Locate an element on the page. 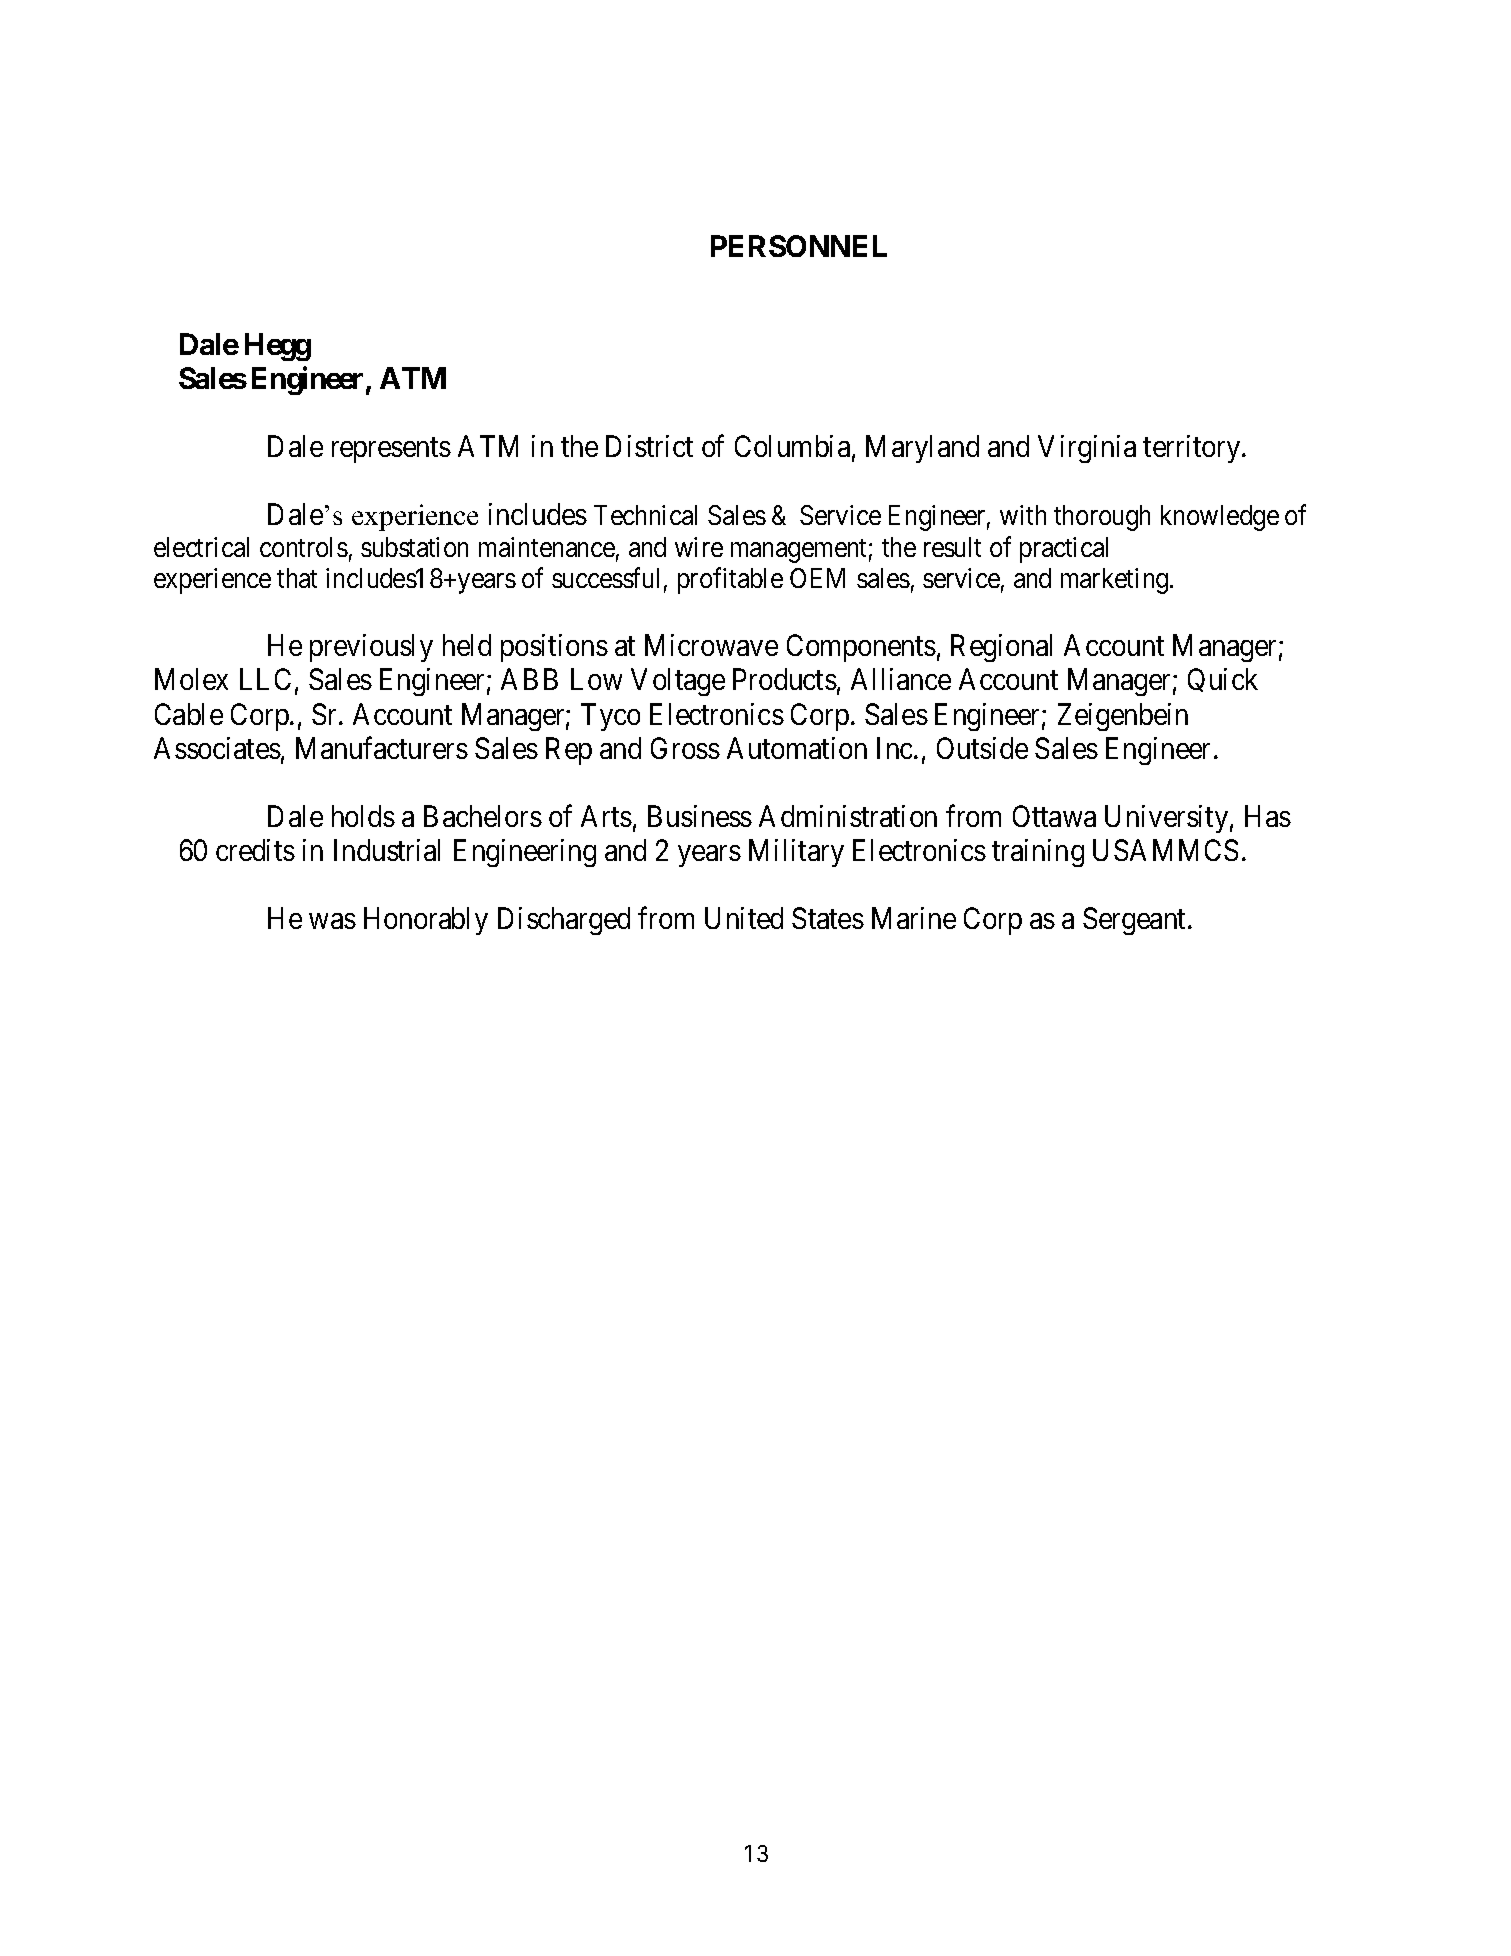 This image has width=1511, height=1956. Virginia is located at coordinates (1087, 449).
